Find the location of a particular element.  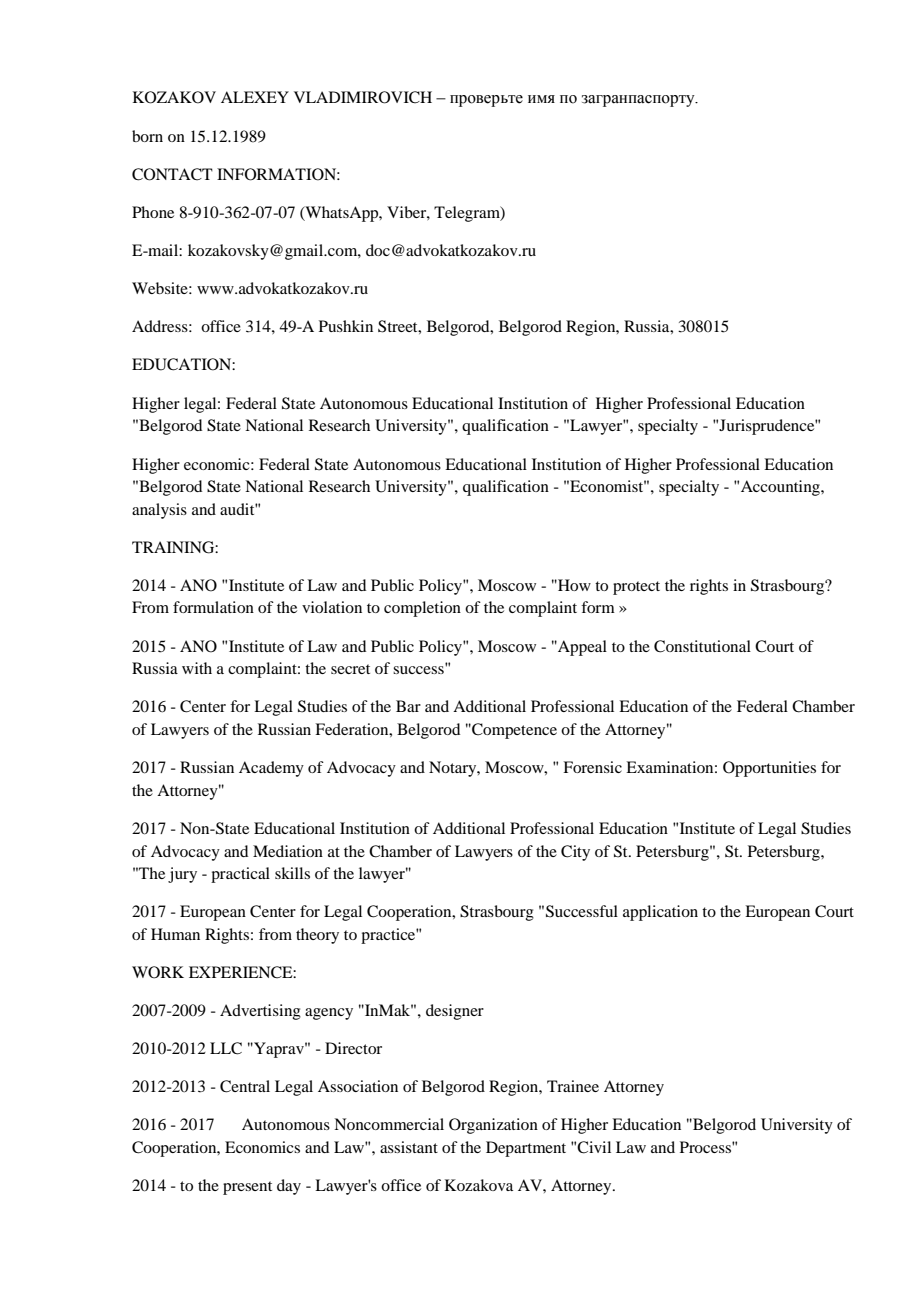

present is located at coordinates (247, 1188).
